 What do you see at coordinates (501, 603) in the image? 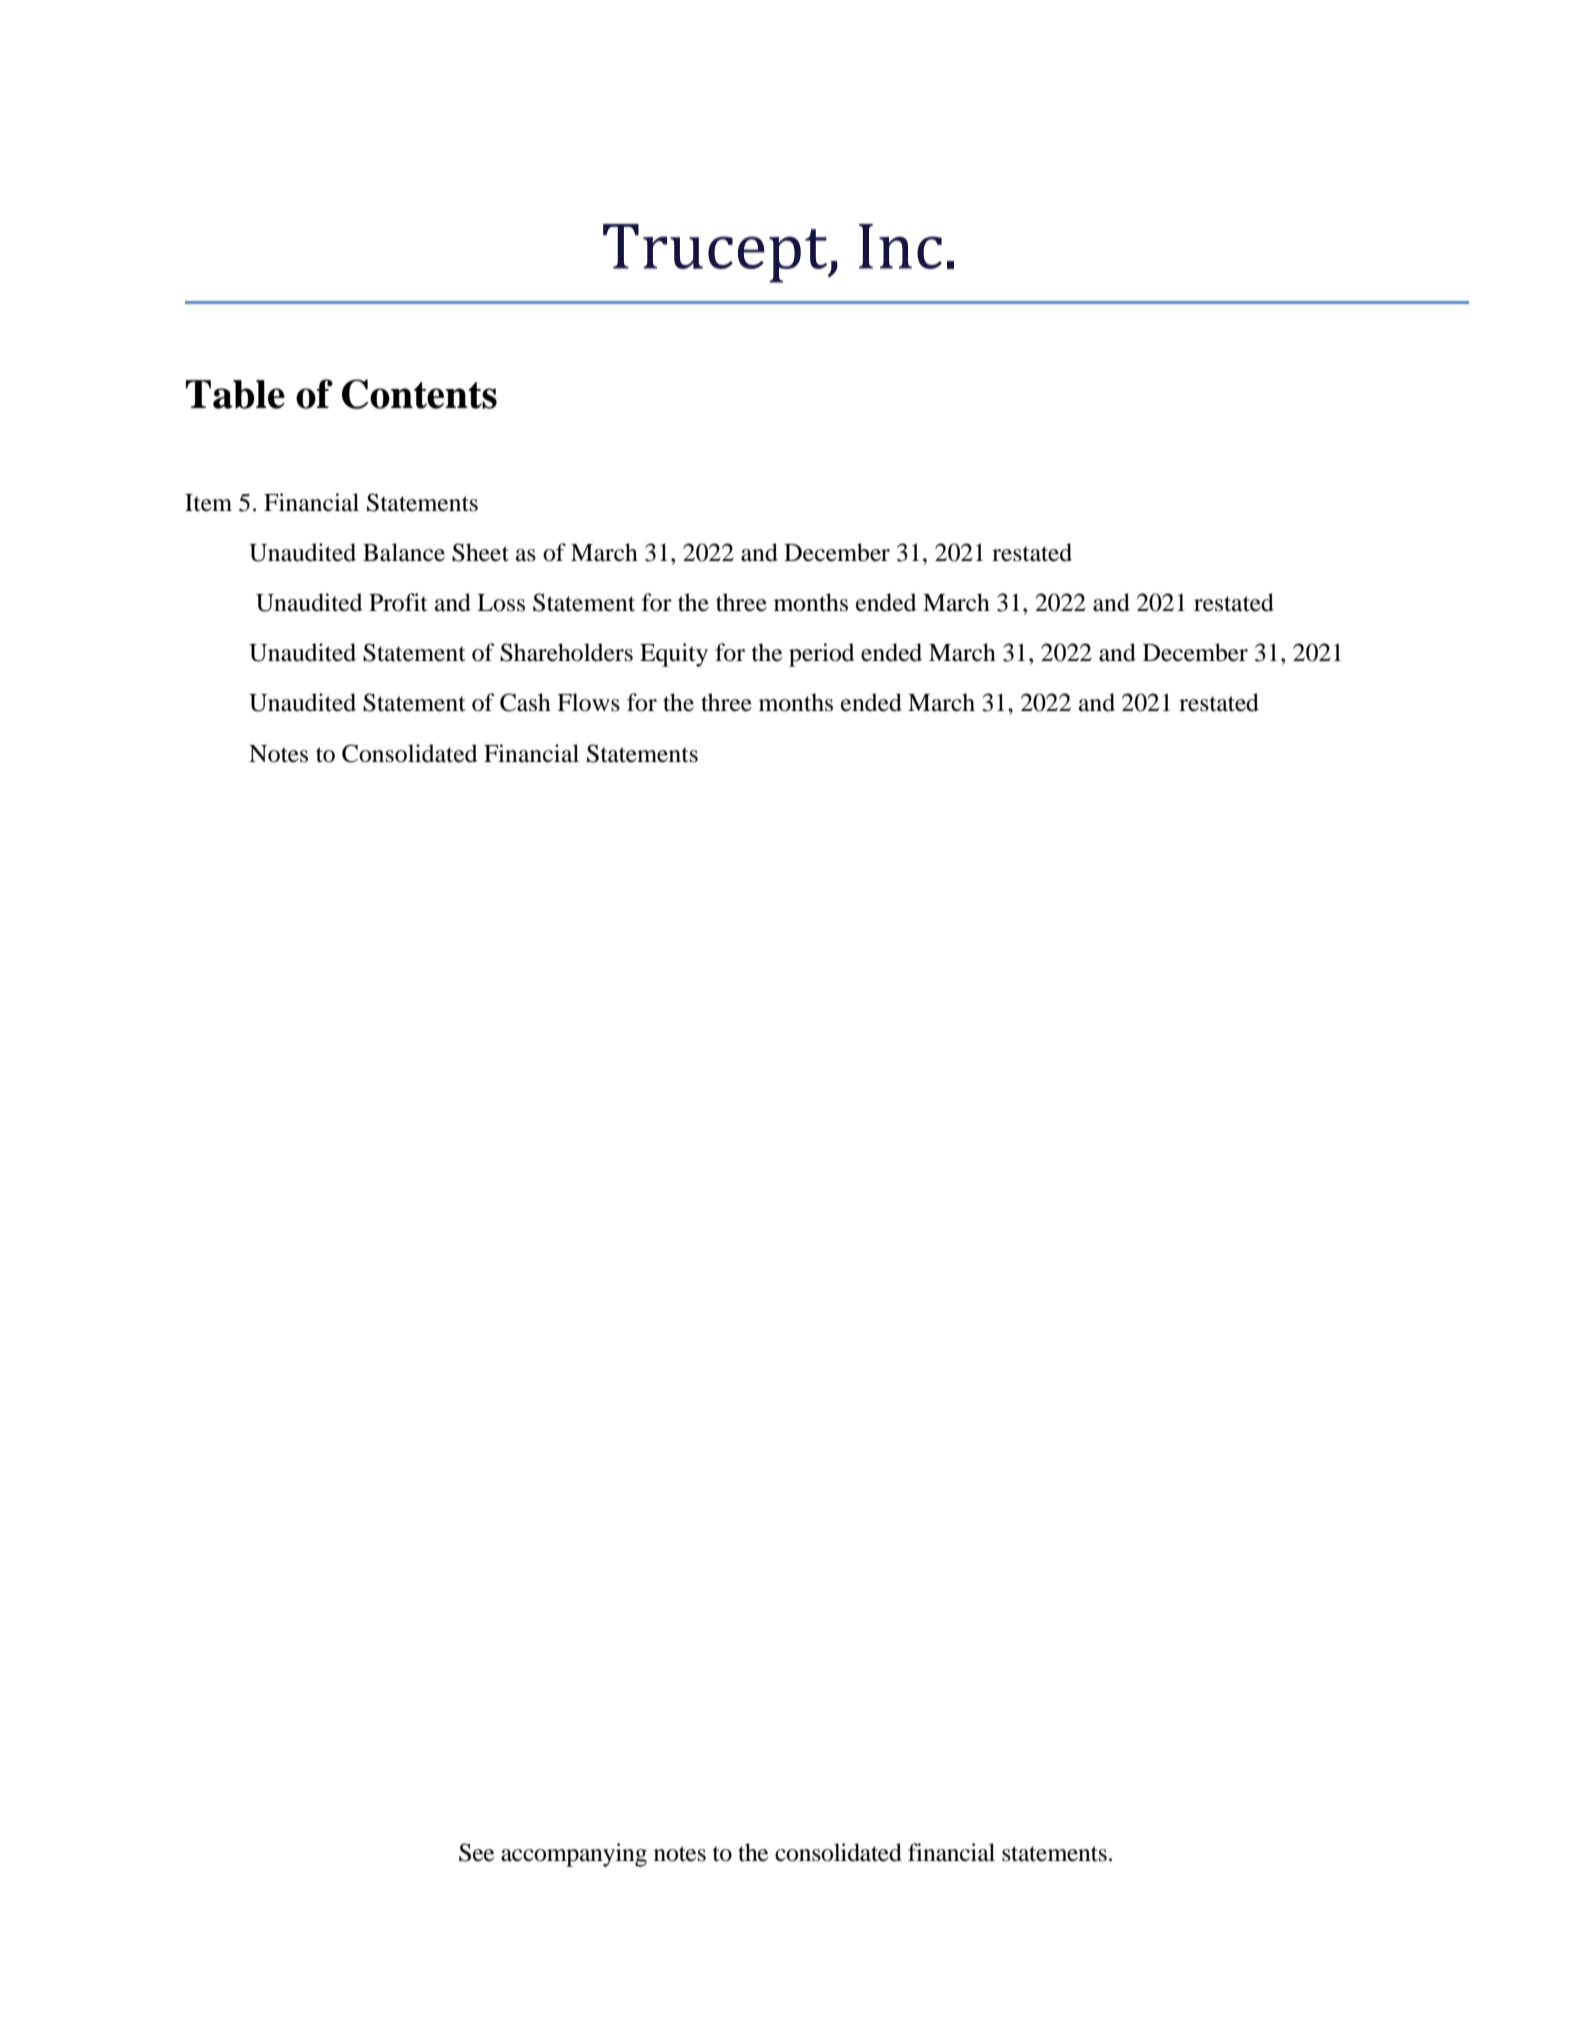
I see `Loss` at bounding box center [501, 603].
